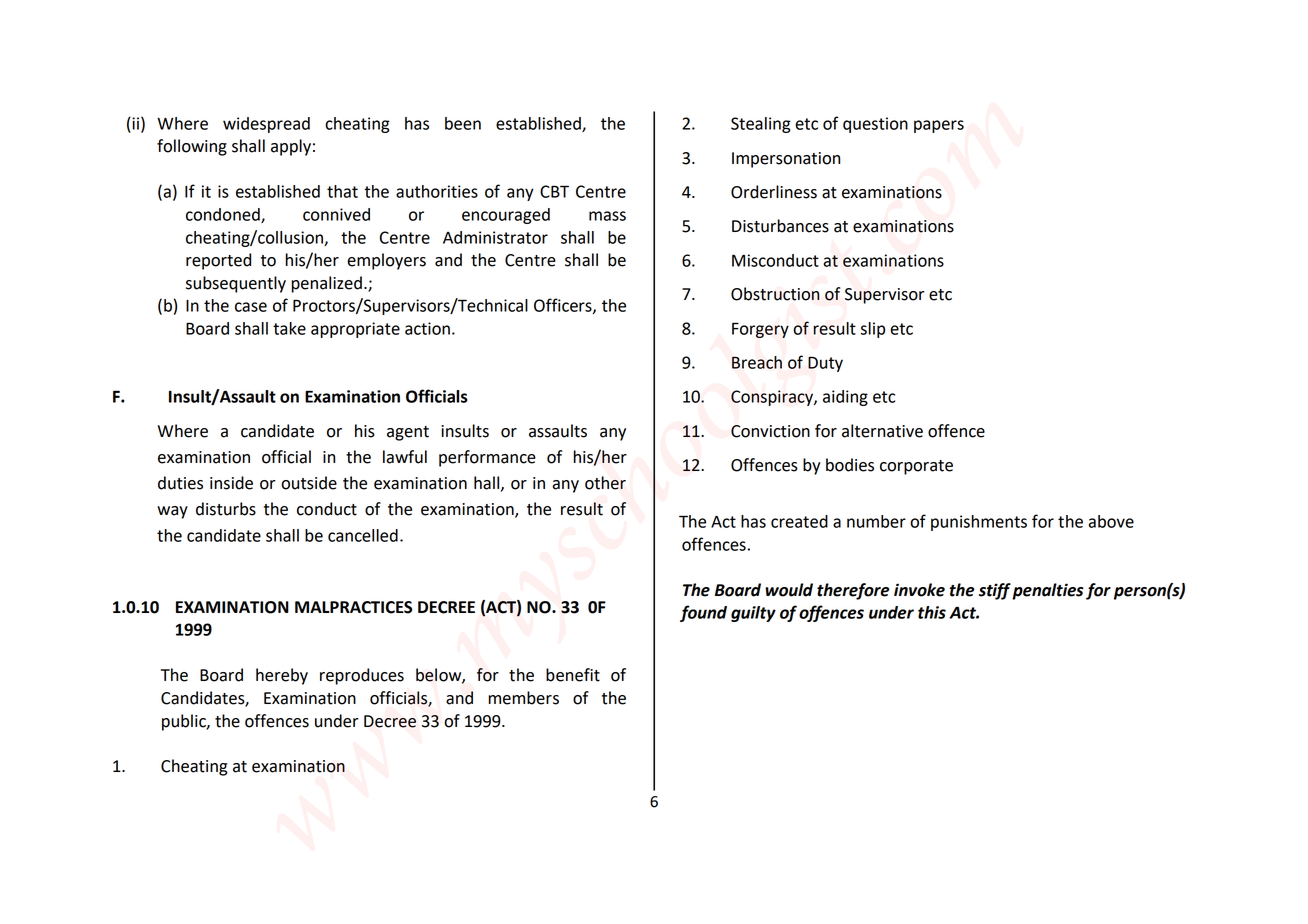 The width and height of the screenshot is (1308, 924). I want to click on alternative, so click(882, 431).
